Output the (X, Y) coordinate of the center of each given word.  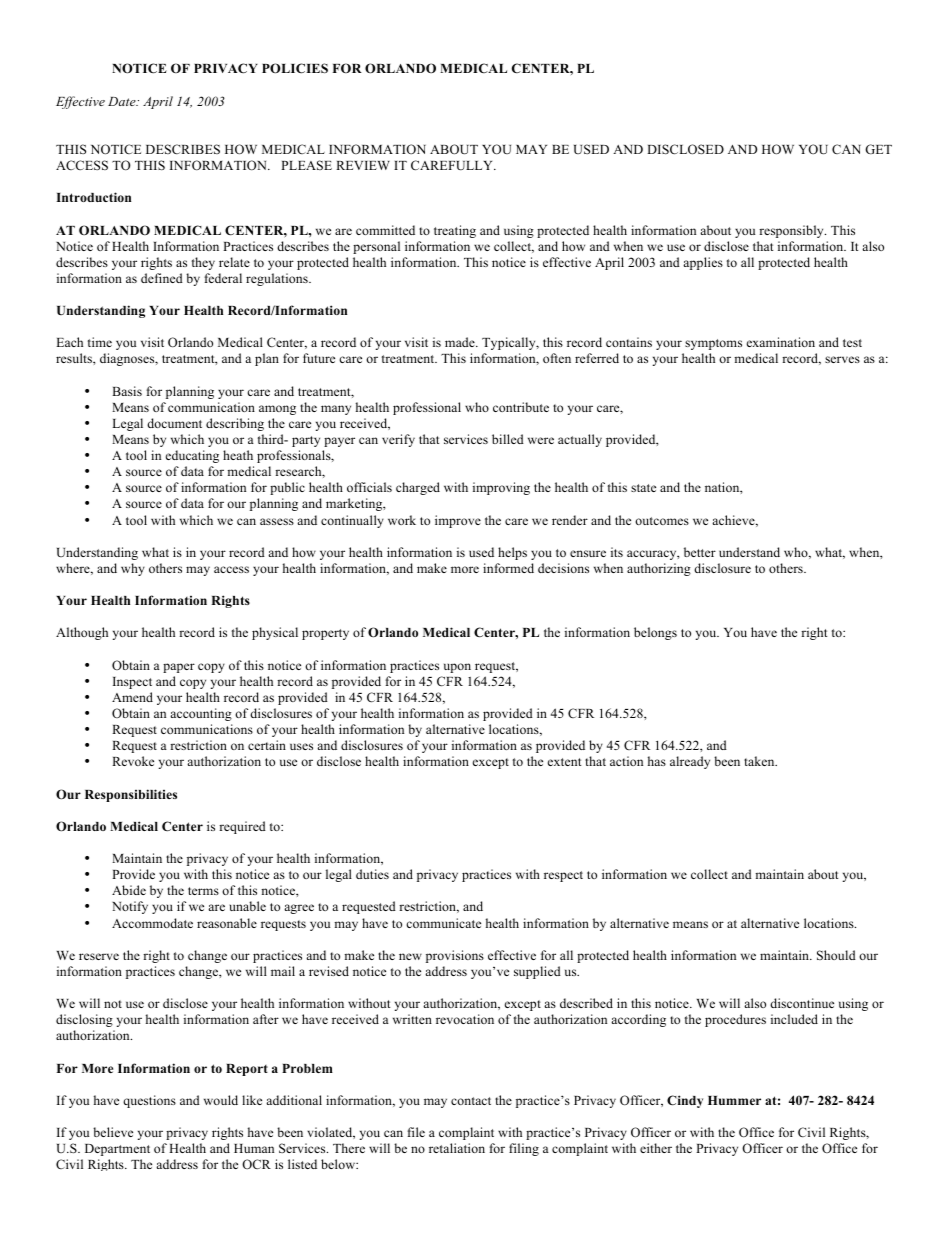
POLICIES (295, 68)
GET (878, 149)
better (700, 552)
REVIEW (363, 165)
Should (836, 955)
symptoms (713, 344)
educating (192, 456)
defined (162, 278)
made (461, 342)
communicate (443, 923)
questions (149, 1101)
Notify (130, 907)
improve (458, 521)
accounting (201, 714)
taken (760, 761)
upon (457, 668)
